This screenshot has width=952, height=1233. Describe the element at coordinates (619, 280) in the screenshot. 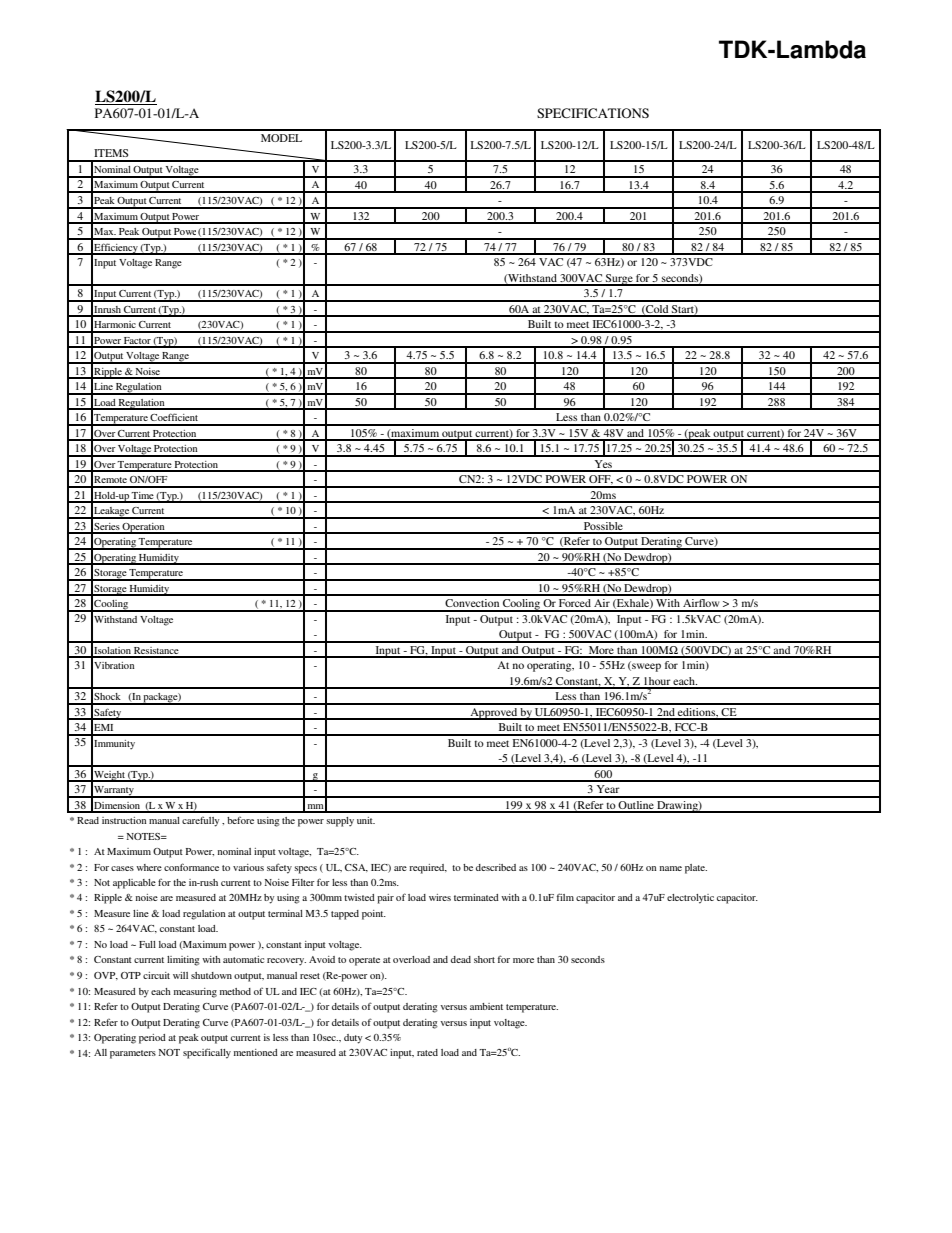

I see `Surge` at that location.
